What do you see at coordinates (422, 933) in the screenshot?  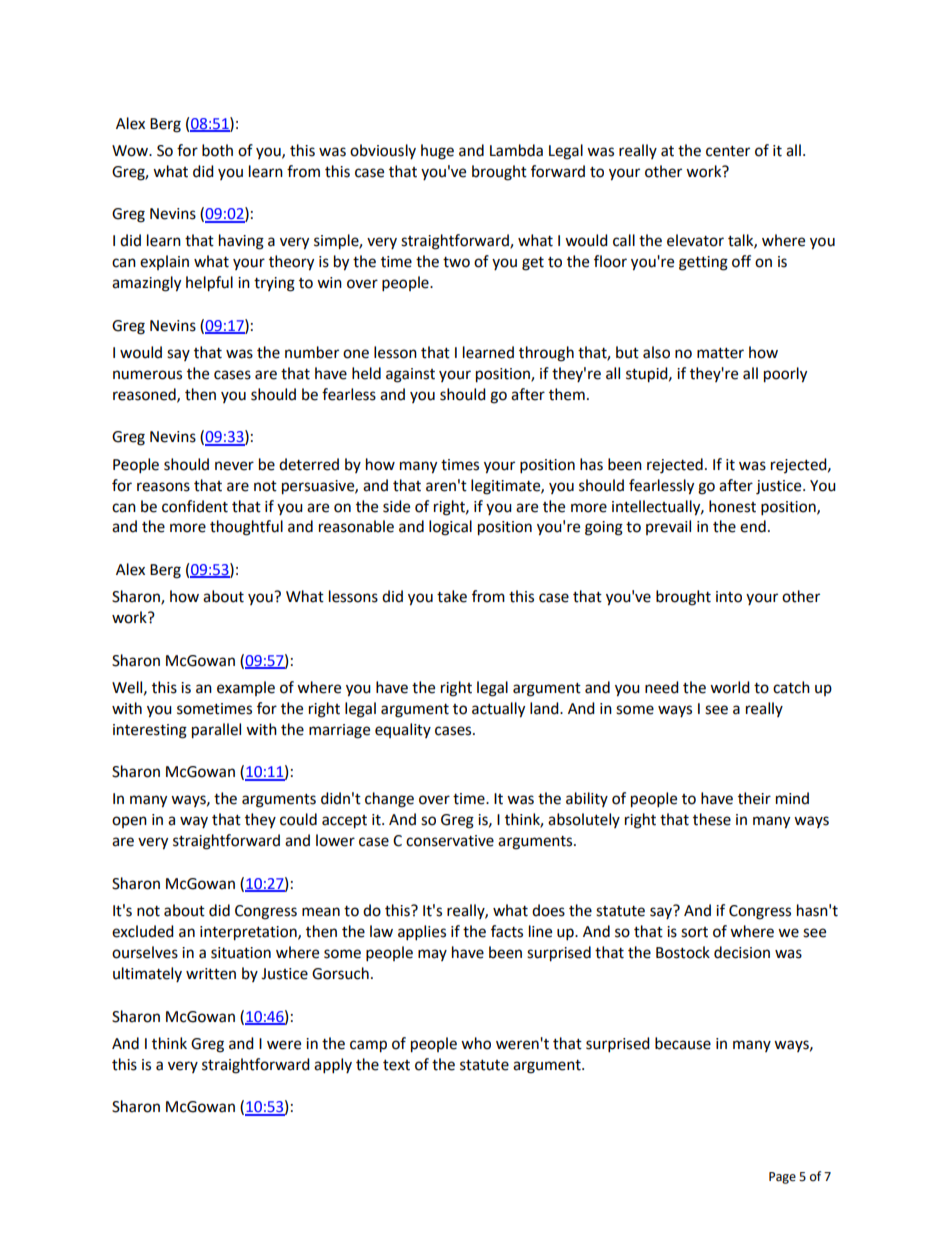 I see `applies` at bounding box center [422, 933].
